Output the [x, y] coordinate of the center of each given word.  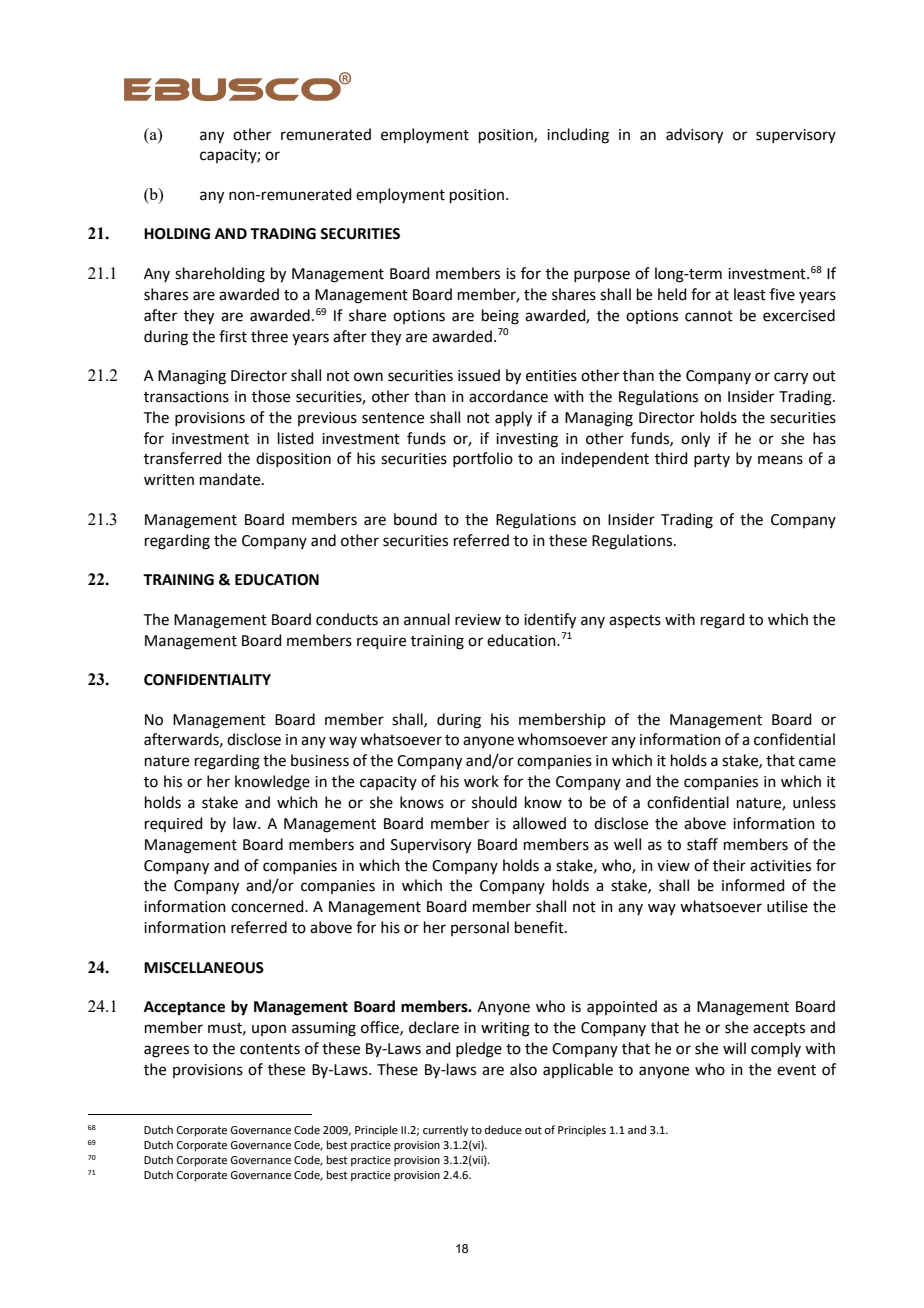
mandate [231, 479]
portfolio [483, 459]
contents [270, 1049]
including [578, 136]
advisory [694, 136]
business [320, 760]
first [233, 336]
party [712, 460]
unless [814, 802]
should [494, 802]
